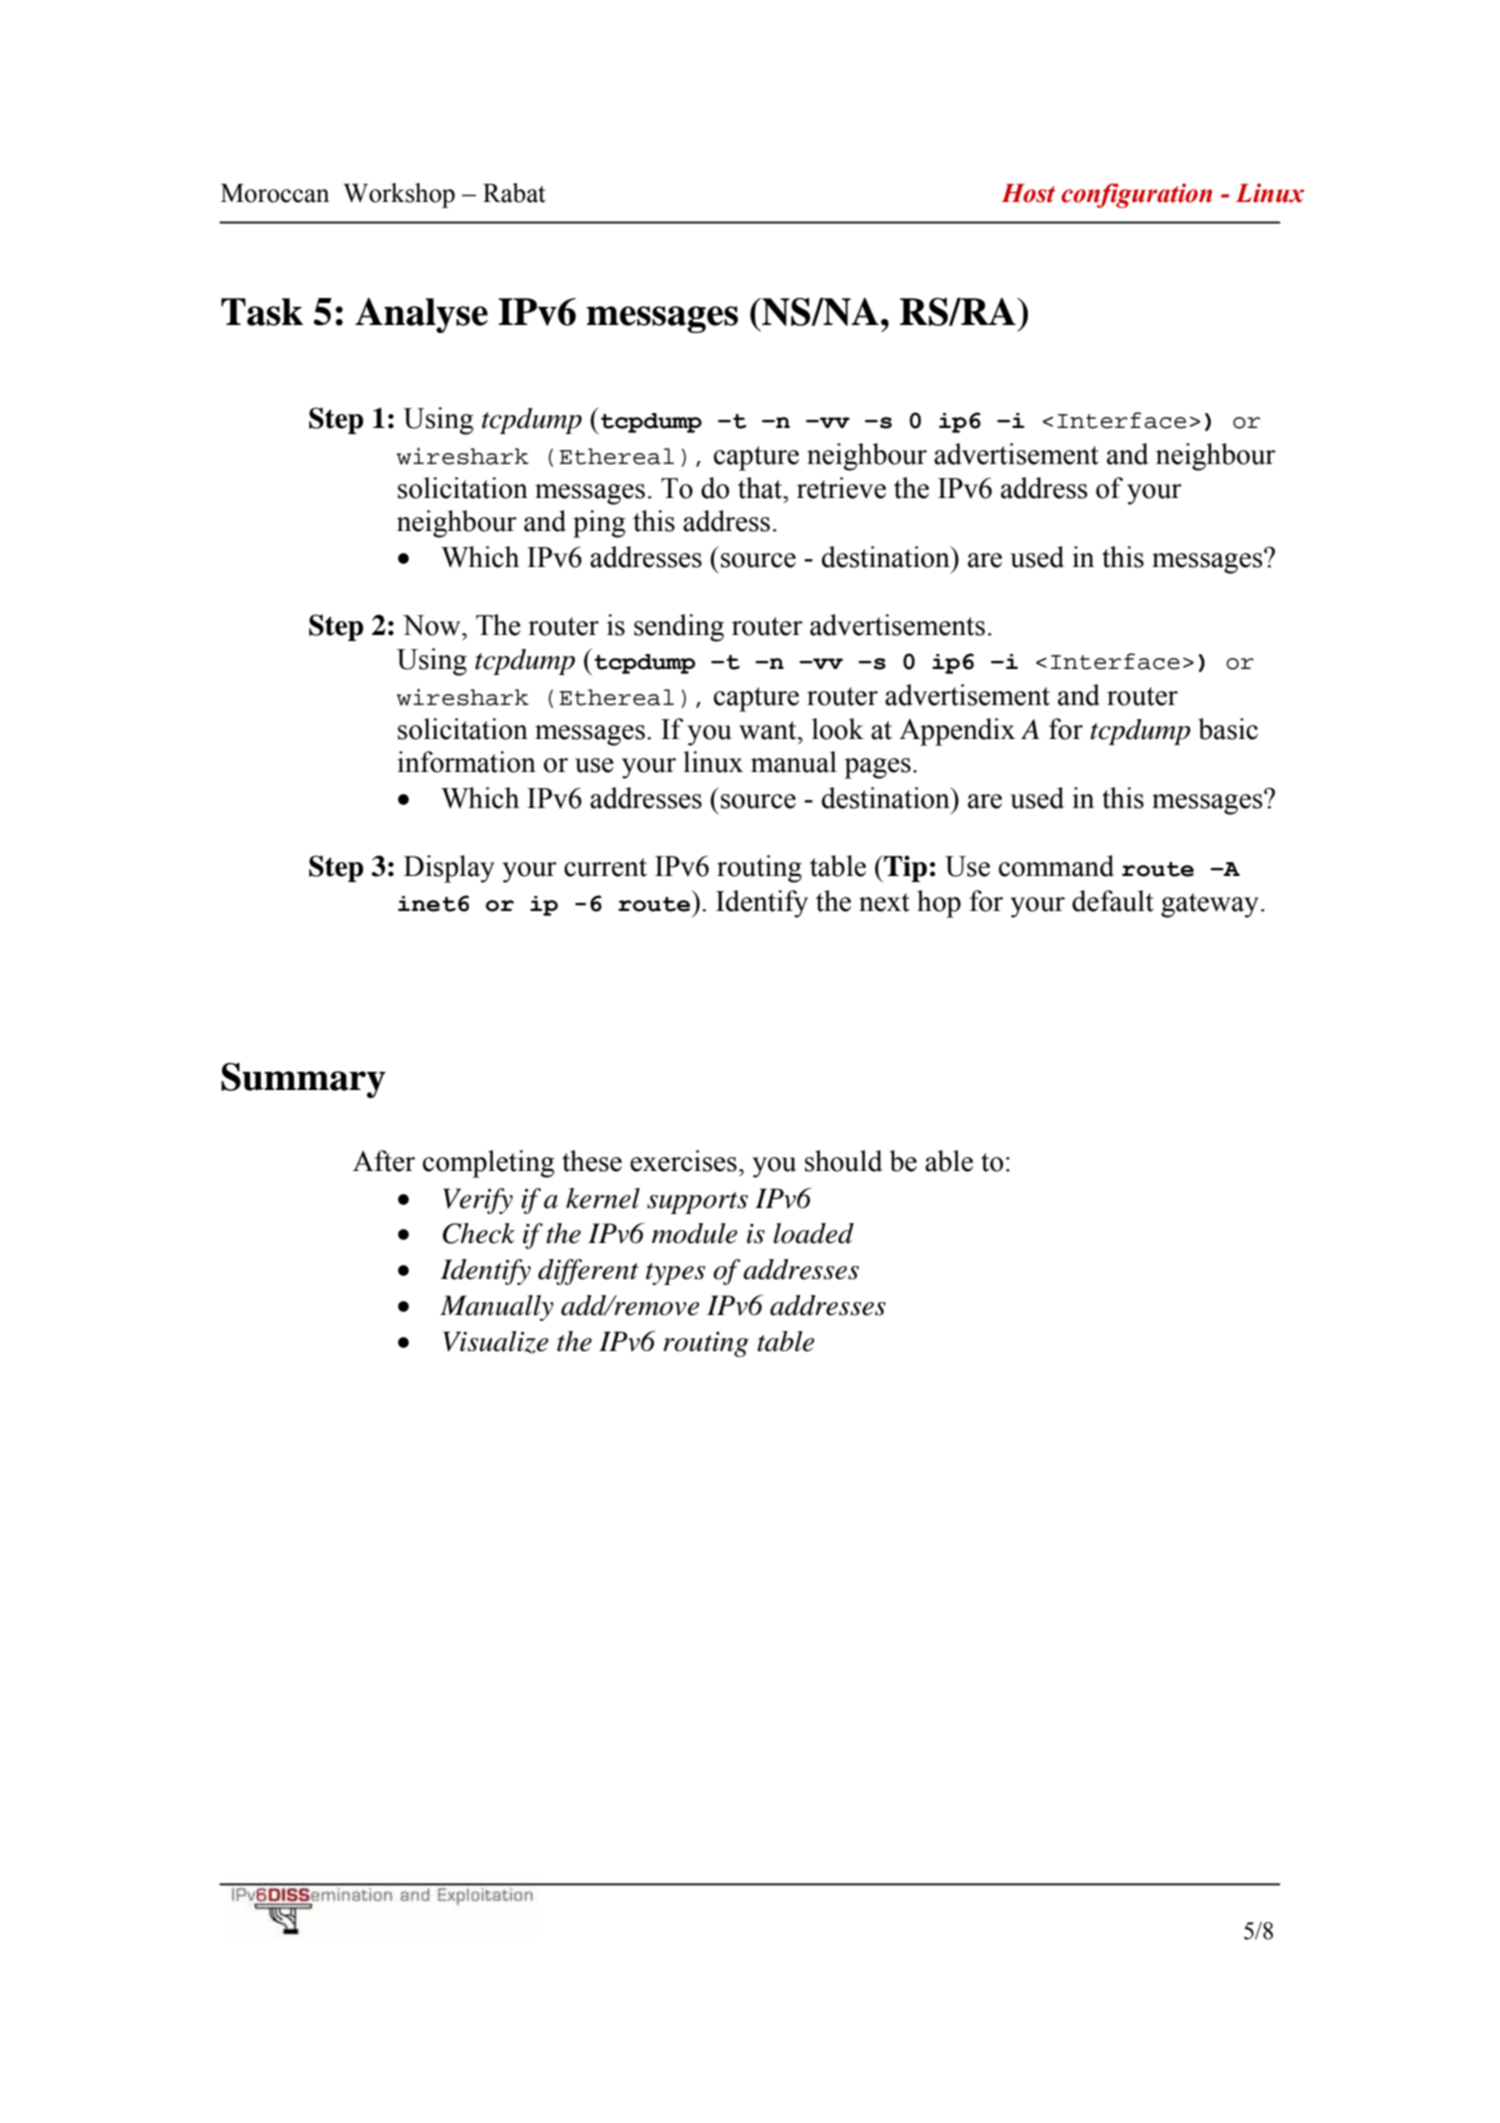 The height and width of the screenshot is (2123, 1500). Describe the element at coordinates (1113, 901) in the screenshot. I see `default` at that location.
